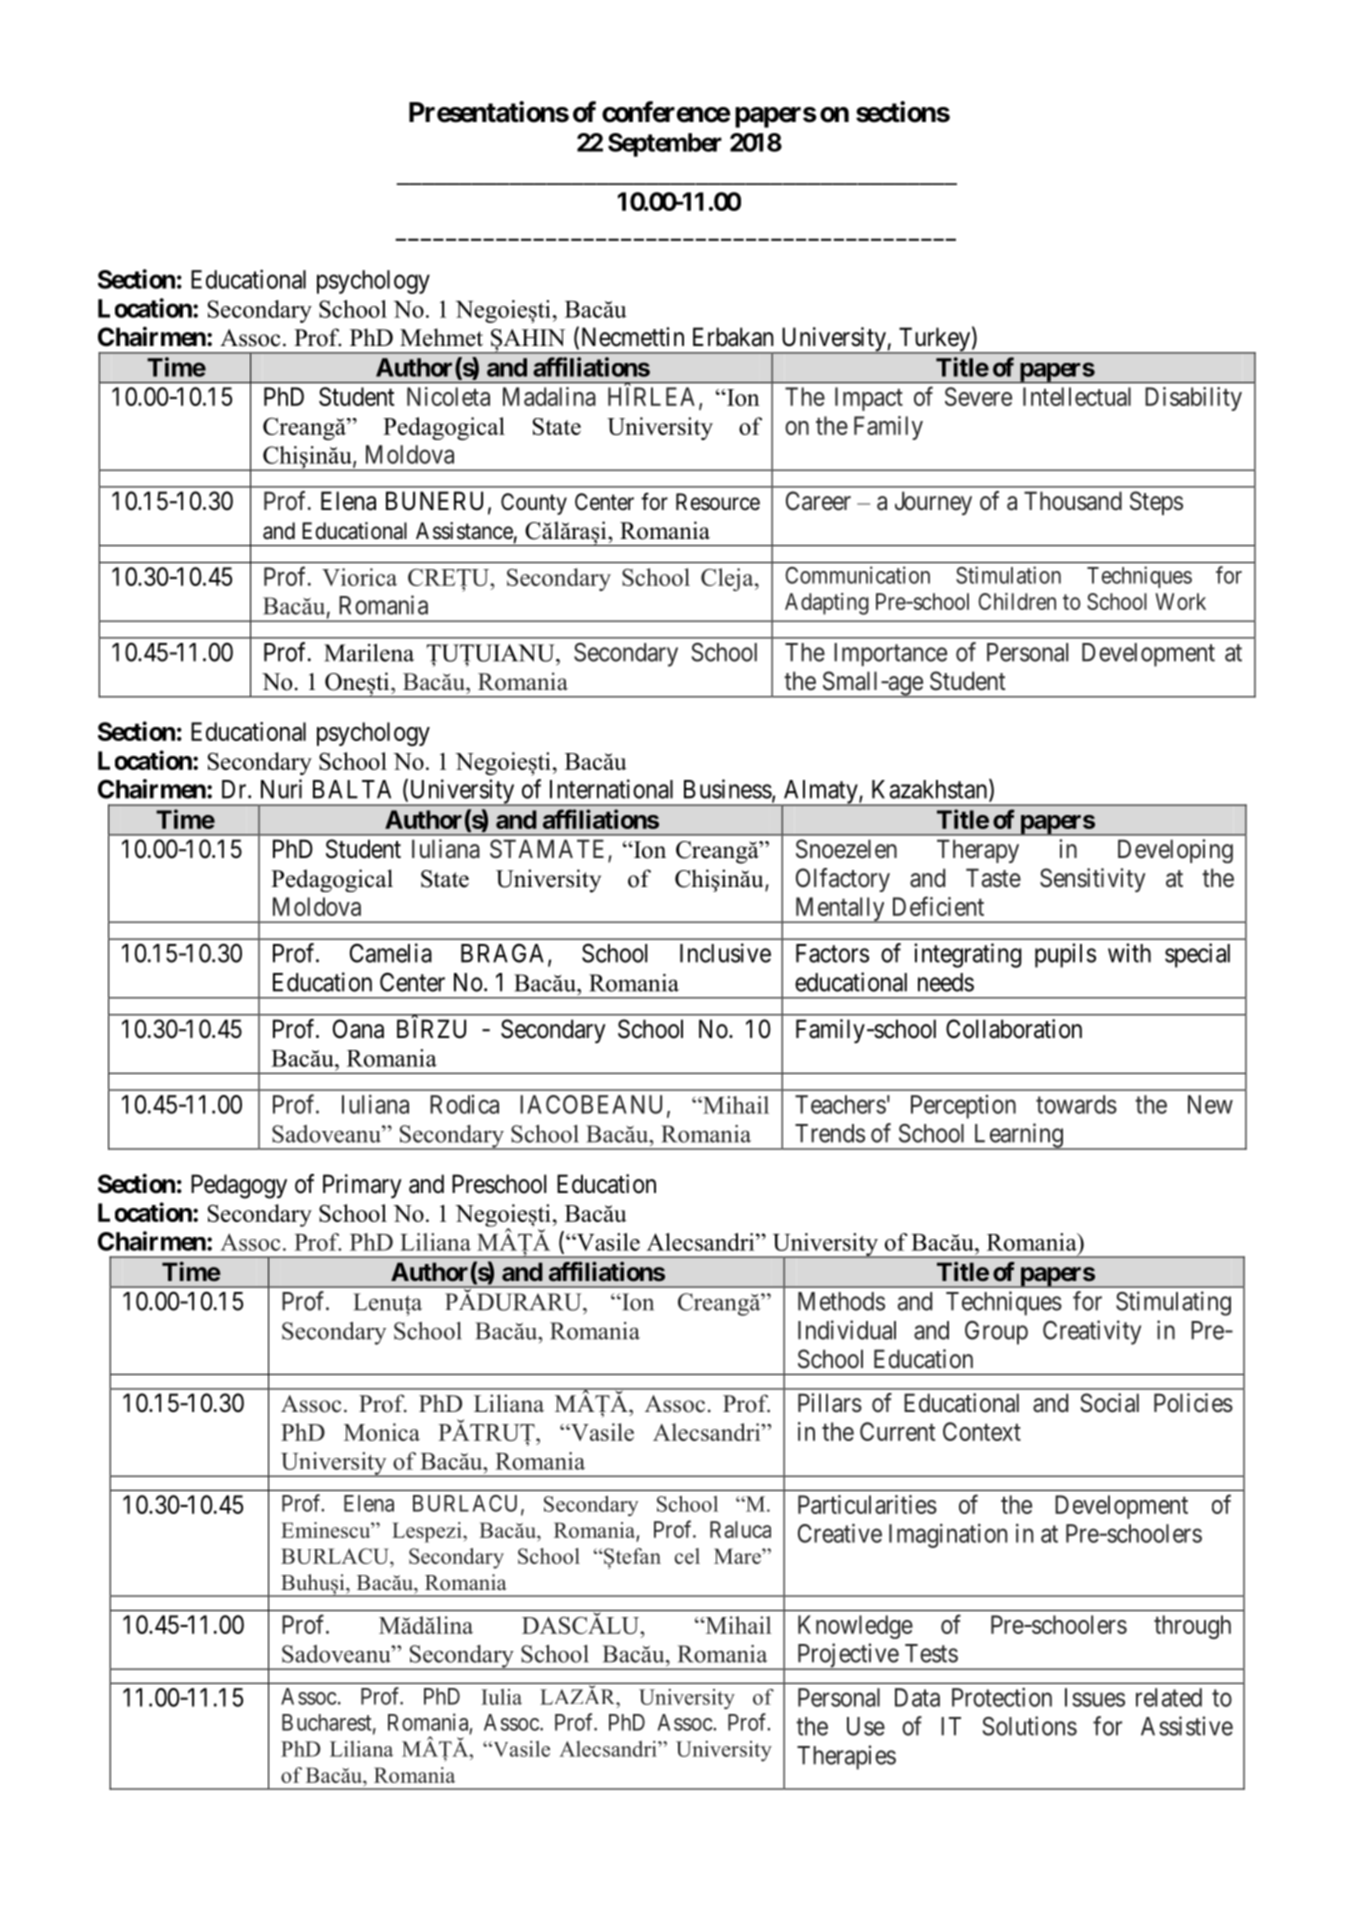  I want to click on Intellectual, so click(1077, 396).
